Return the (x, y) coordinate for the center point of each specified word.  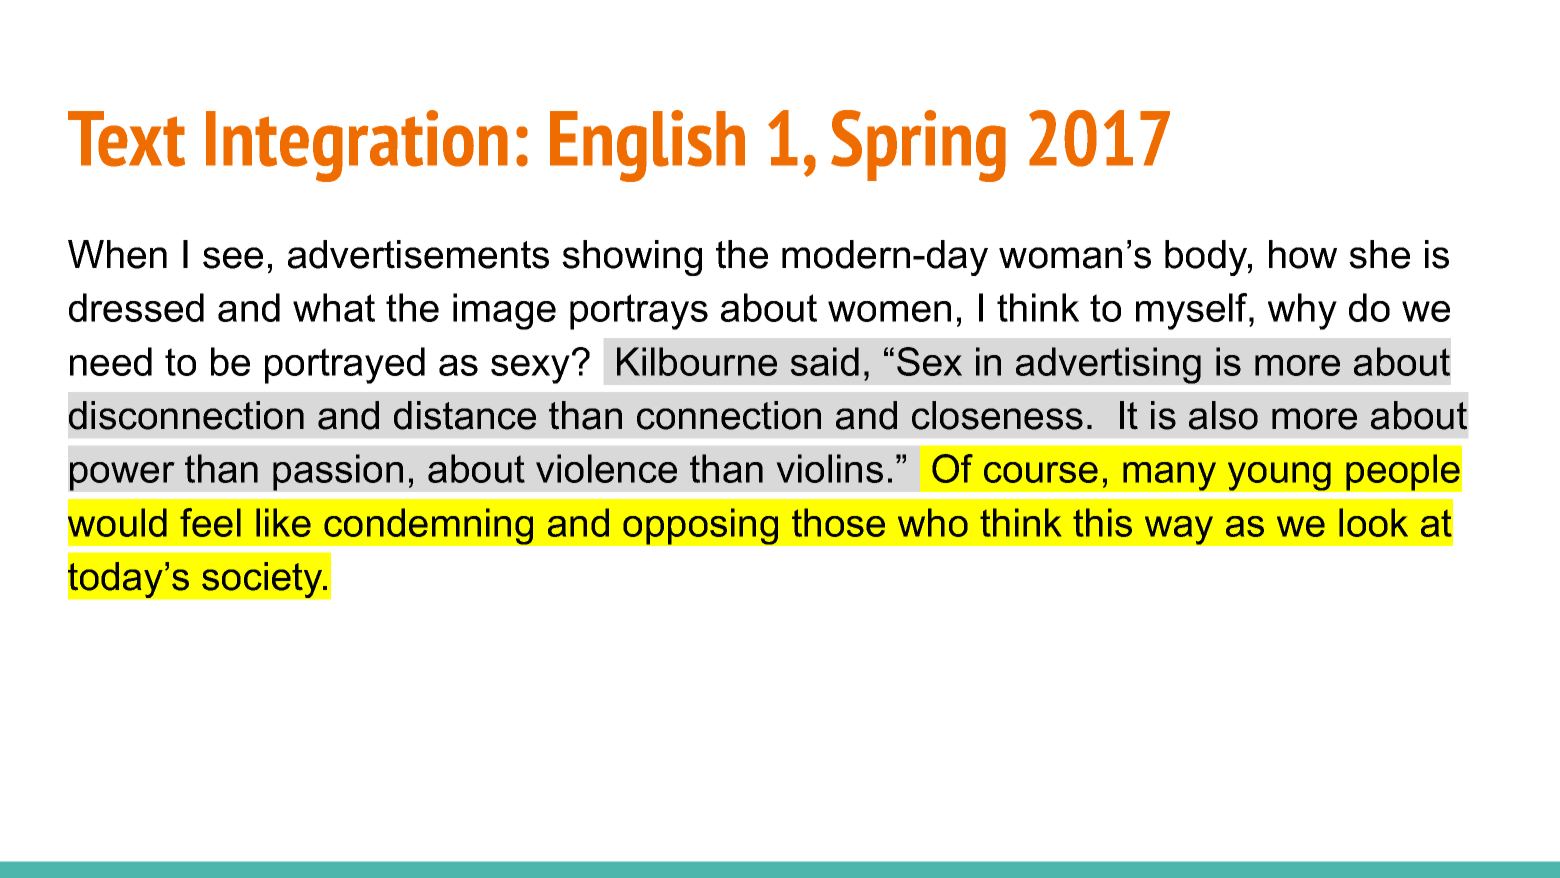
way (1179, 530)
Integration (357, 146)
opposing (700, 526)
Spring (918, 146)
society (263, 580)
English (647, 146)
